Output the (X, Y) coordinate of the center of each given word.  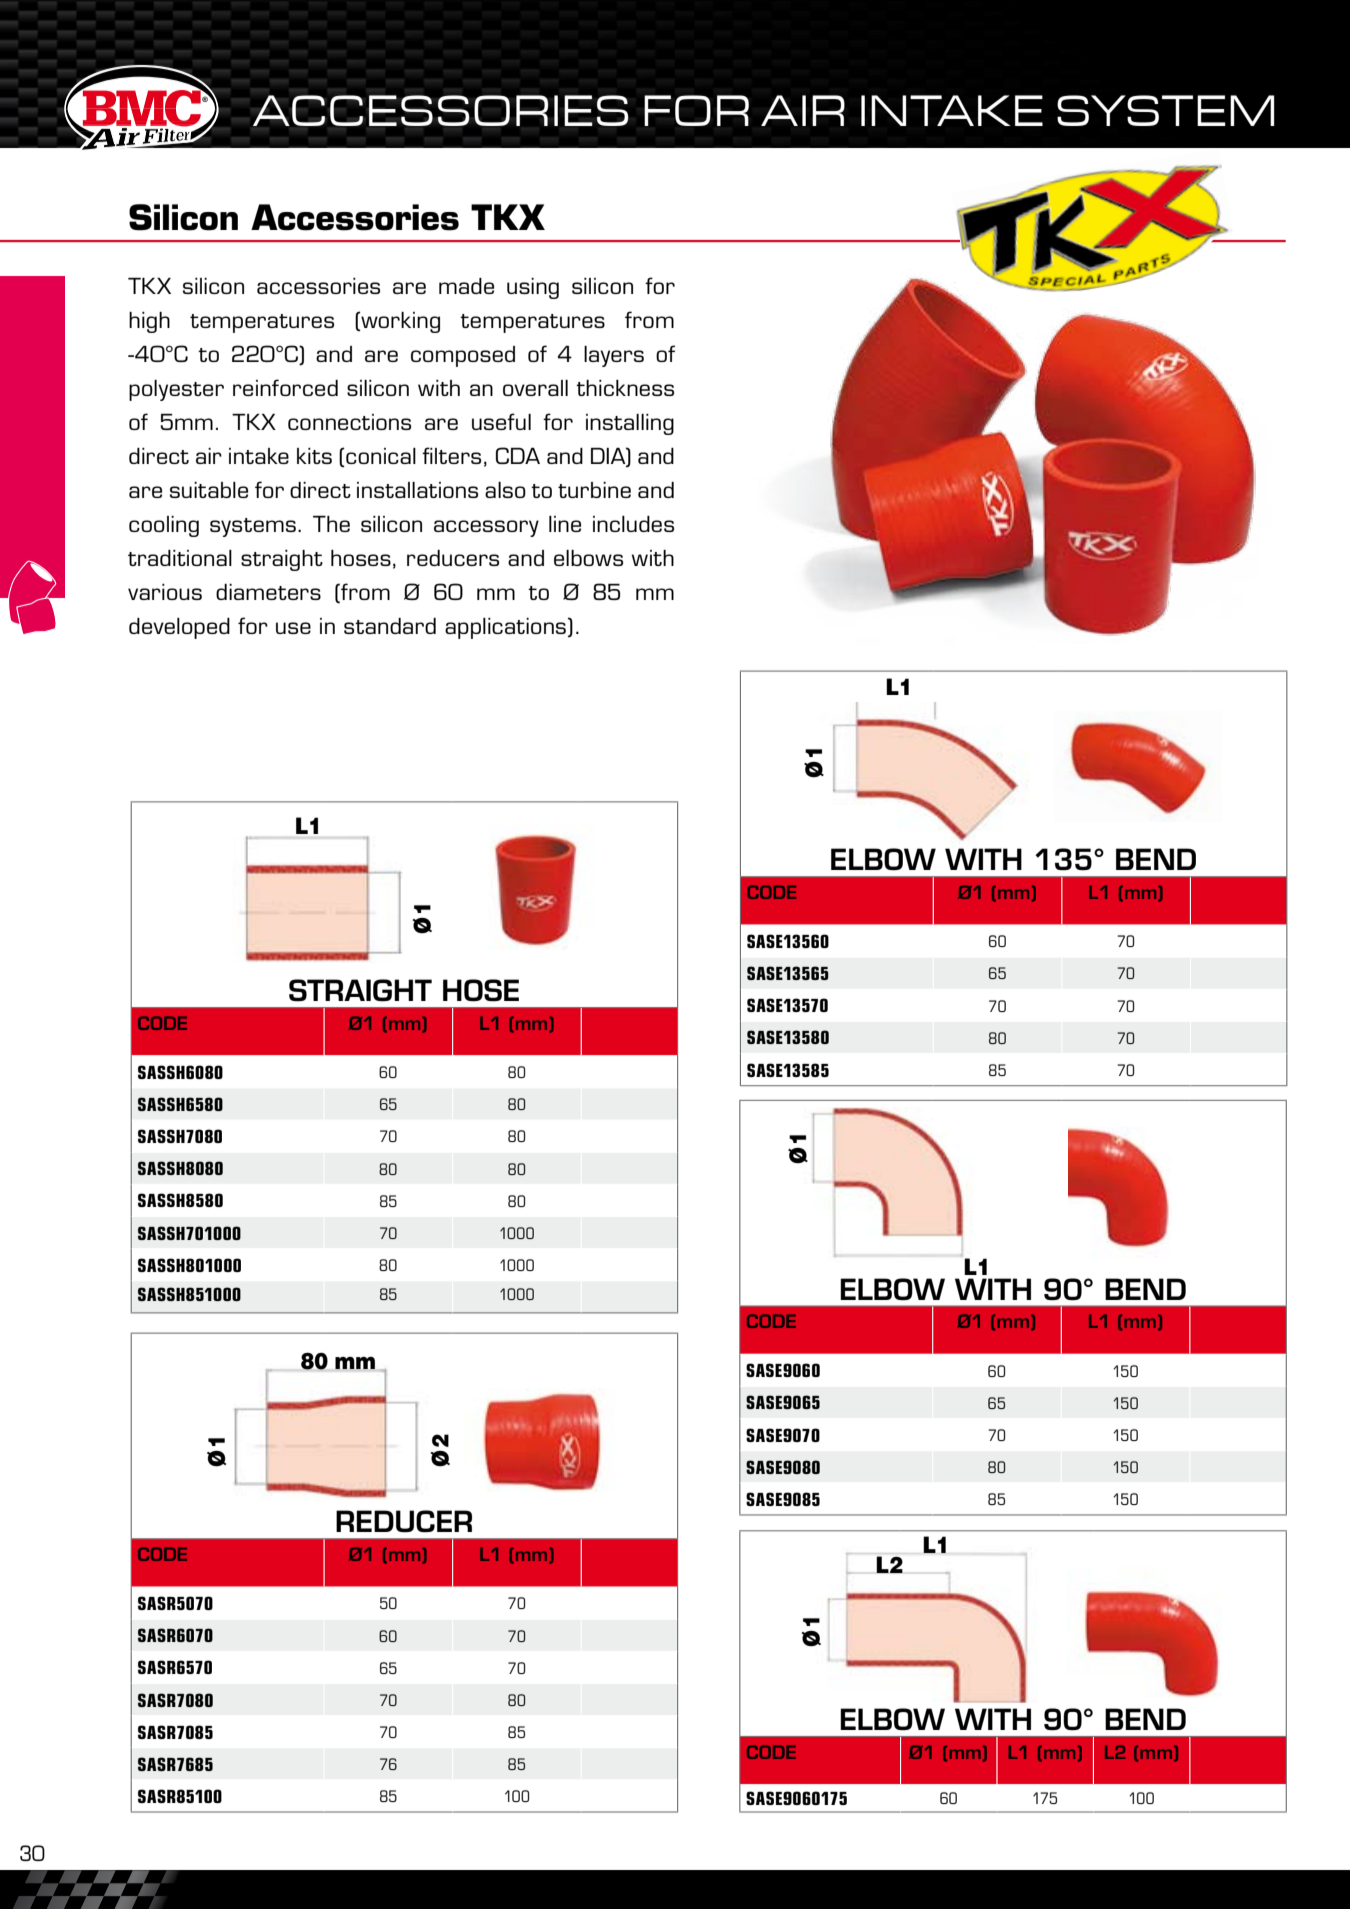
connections (349, 422)
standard (390, 626)
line (565, 524)
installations (417, 490)
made (466, 286)
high (149, 322)
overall (535, 388)
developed (179, 628)
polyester (176, 390)
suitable (209, 490)
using (533, 288)
